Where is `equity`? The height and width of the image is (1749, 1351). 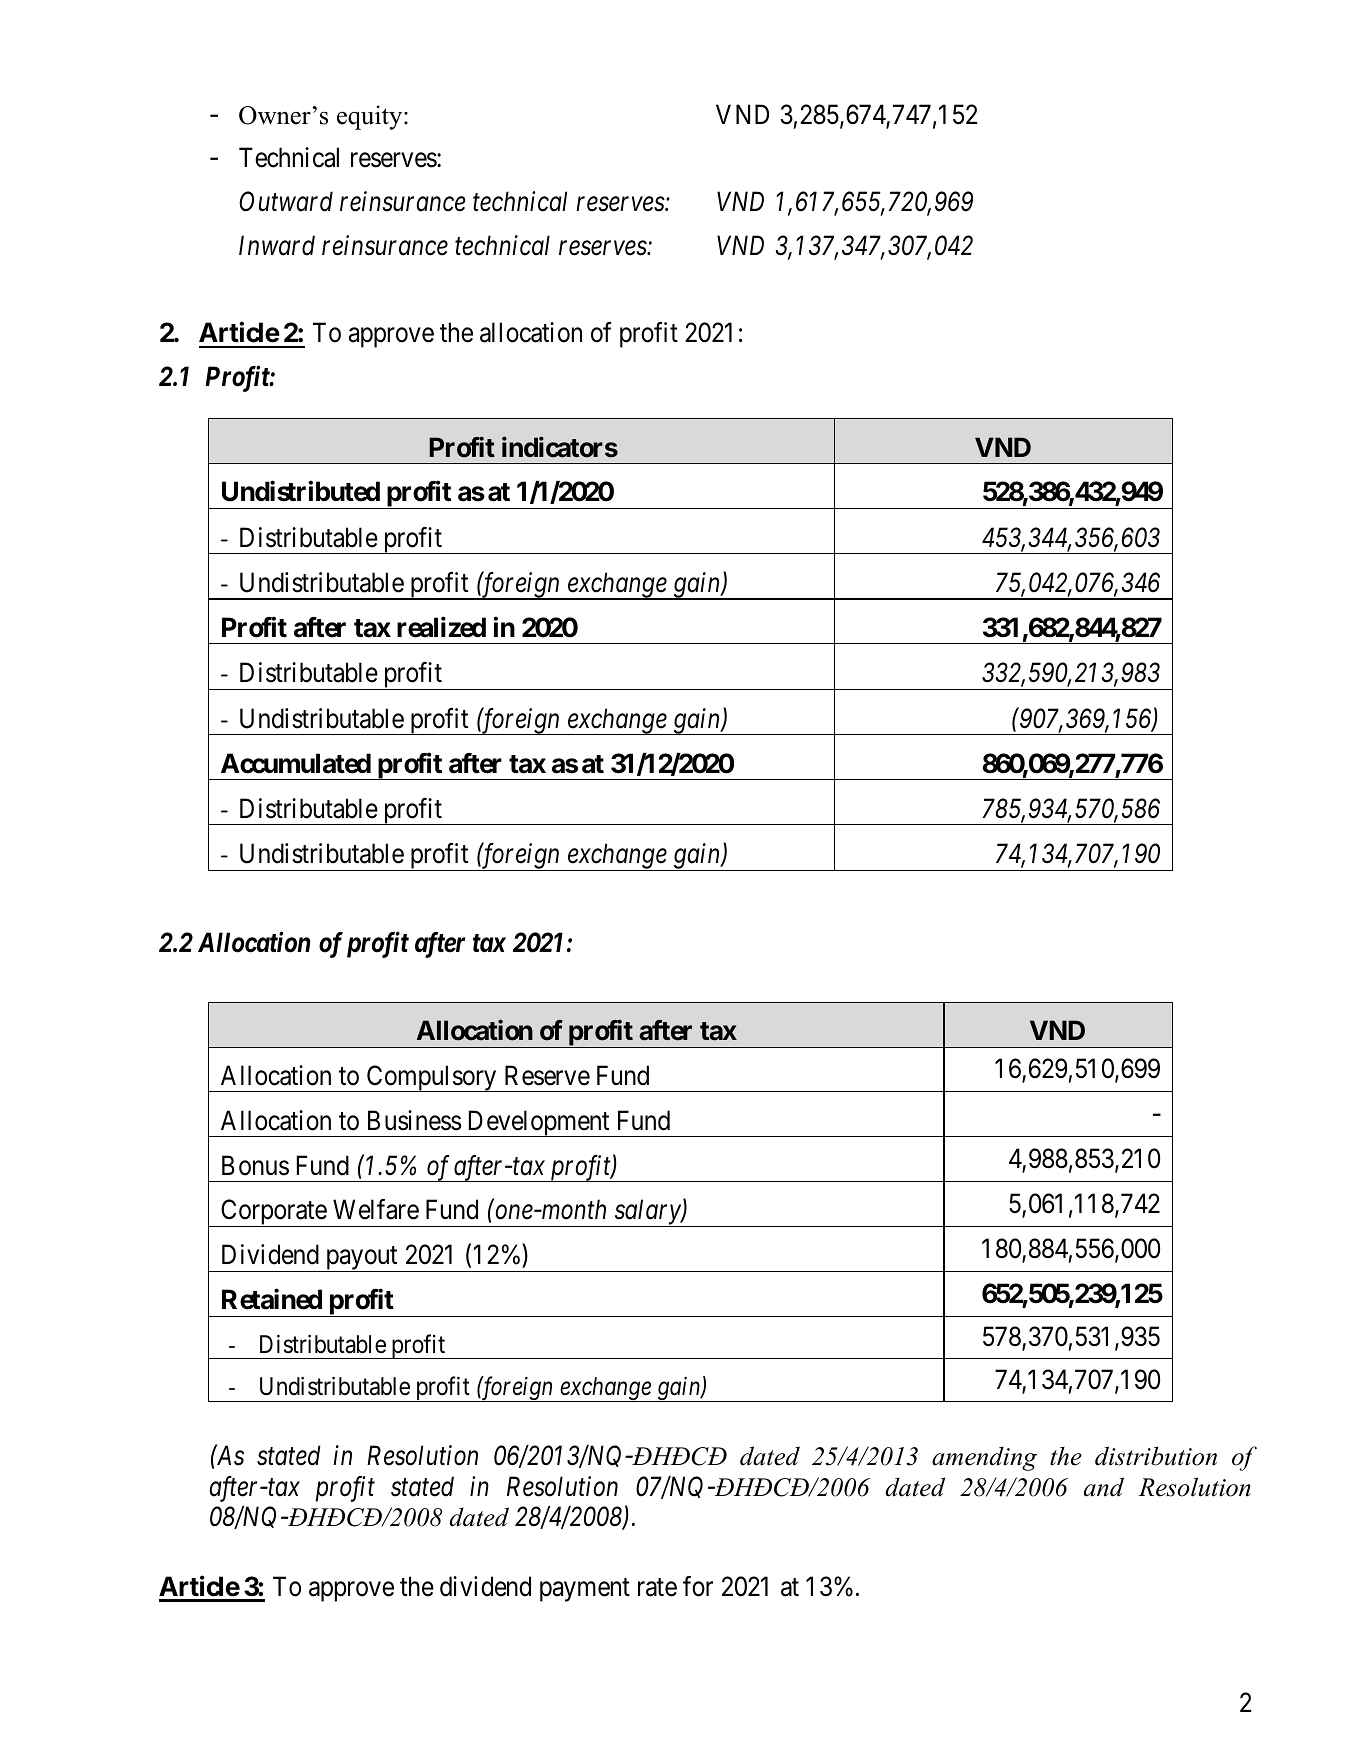 equity is located at coordinates (371, 117).
